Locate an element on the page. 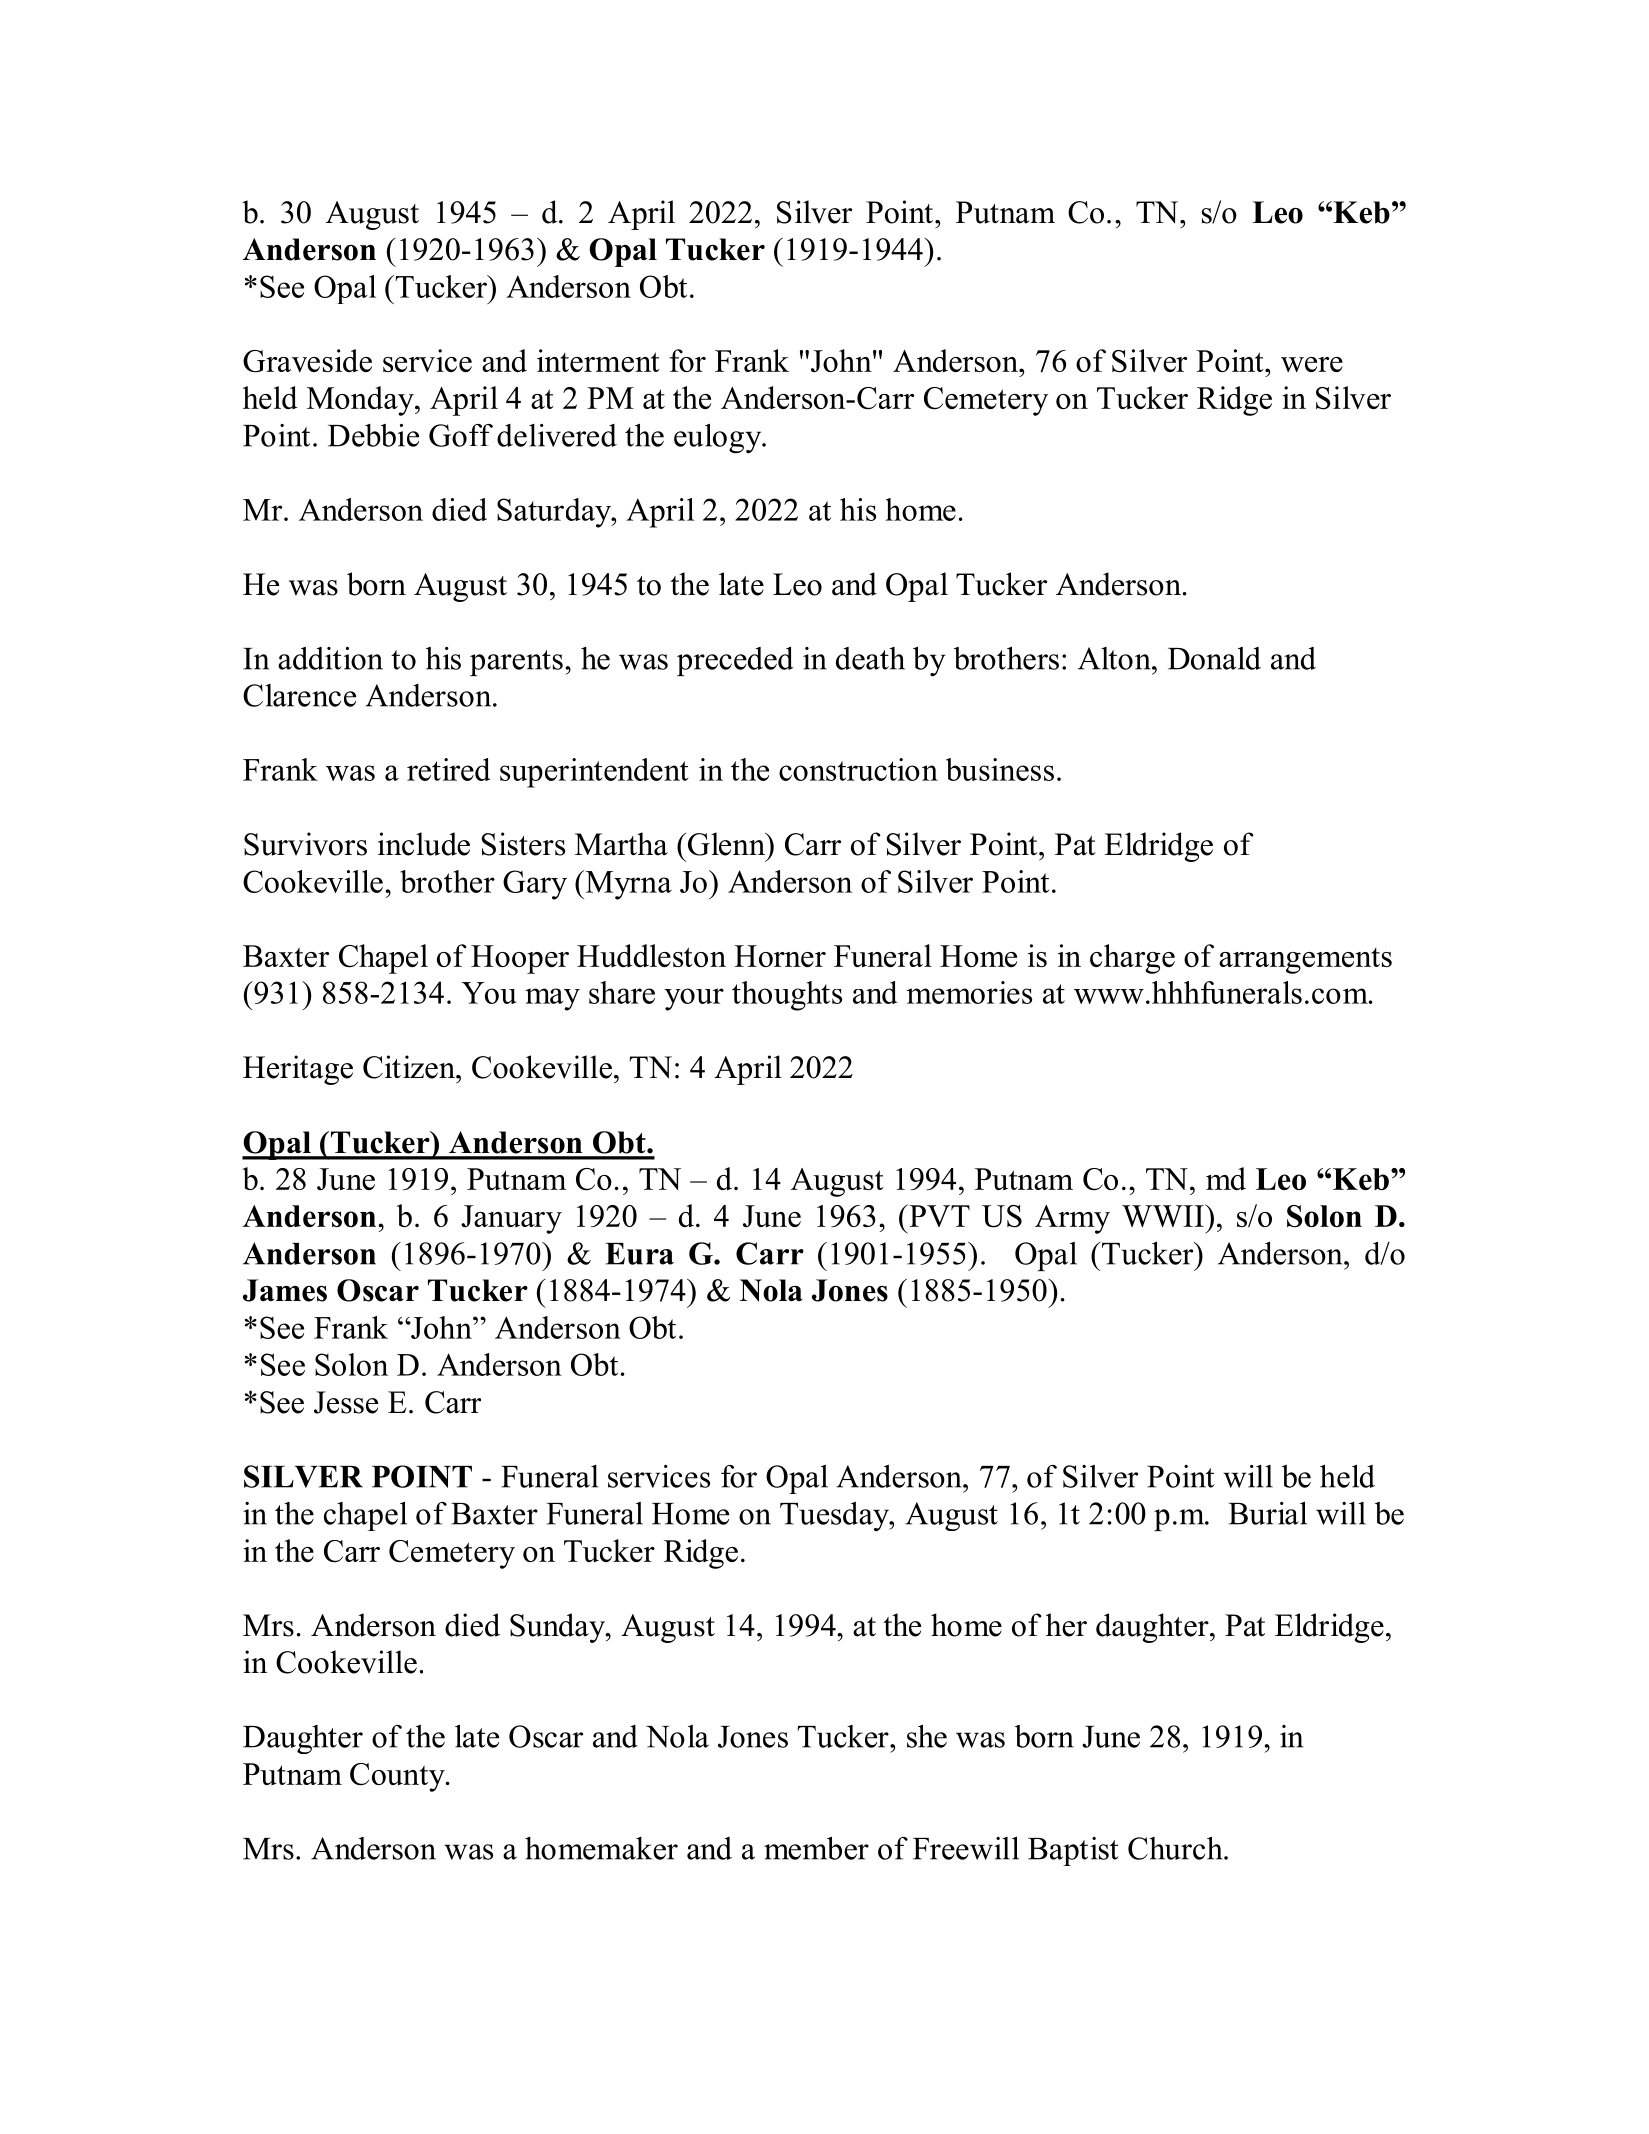  member is located at coordinates (816, 1848).
